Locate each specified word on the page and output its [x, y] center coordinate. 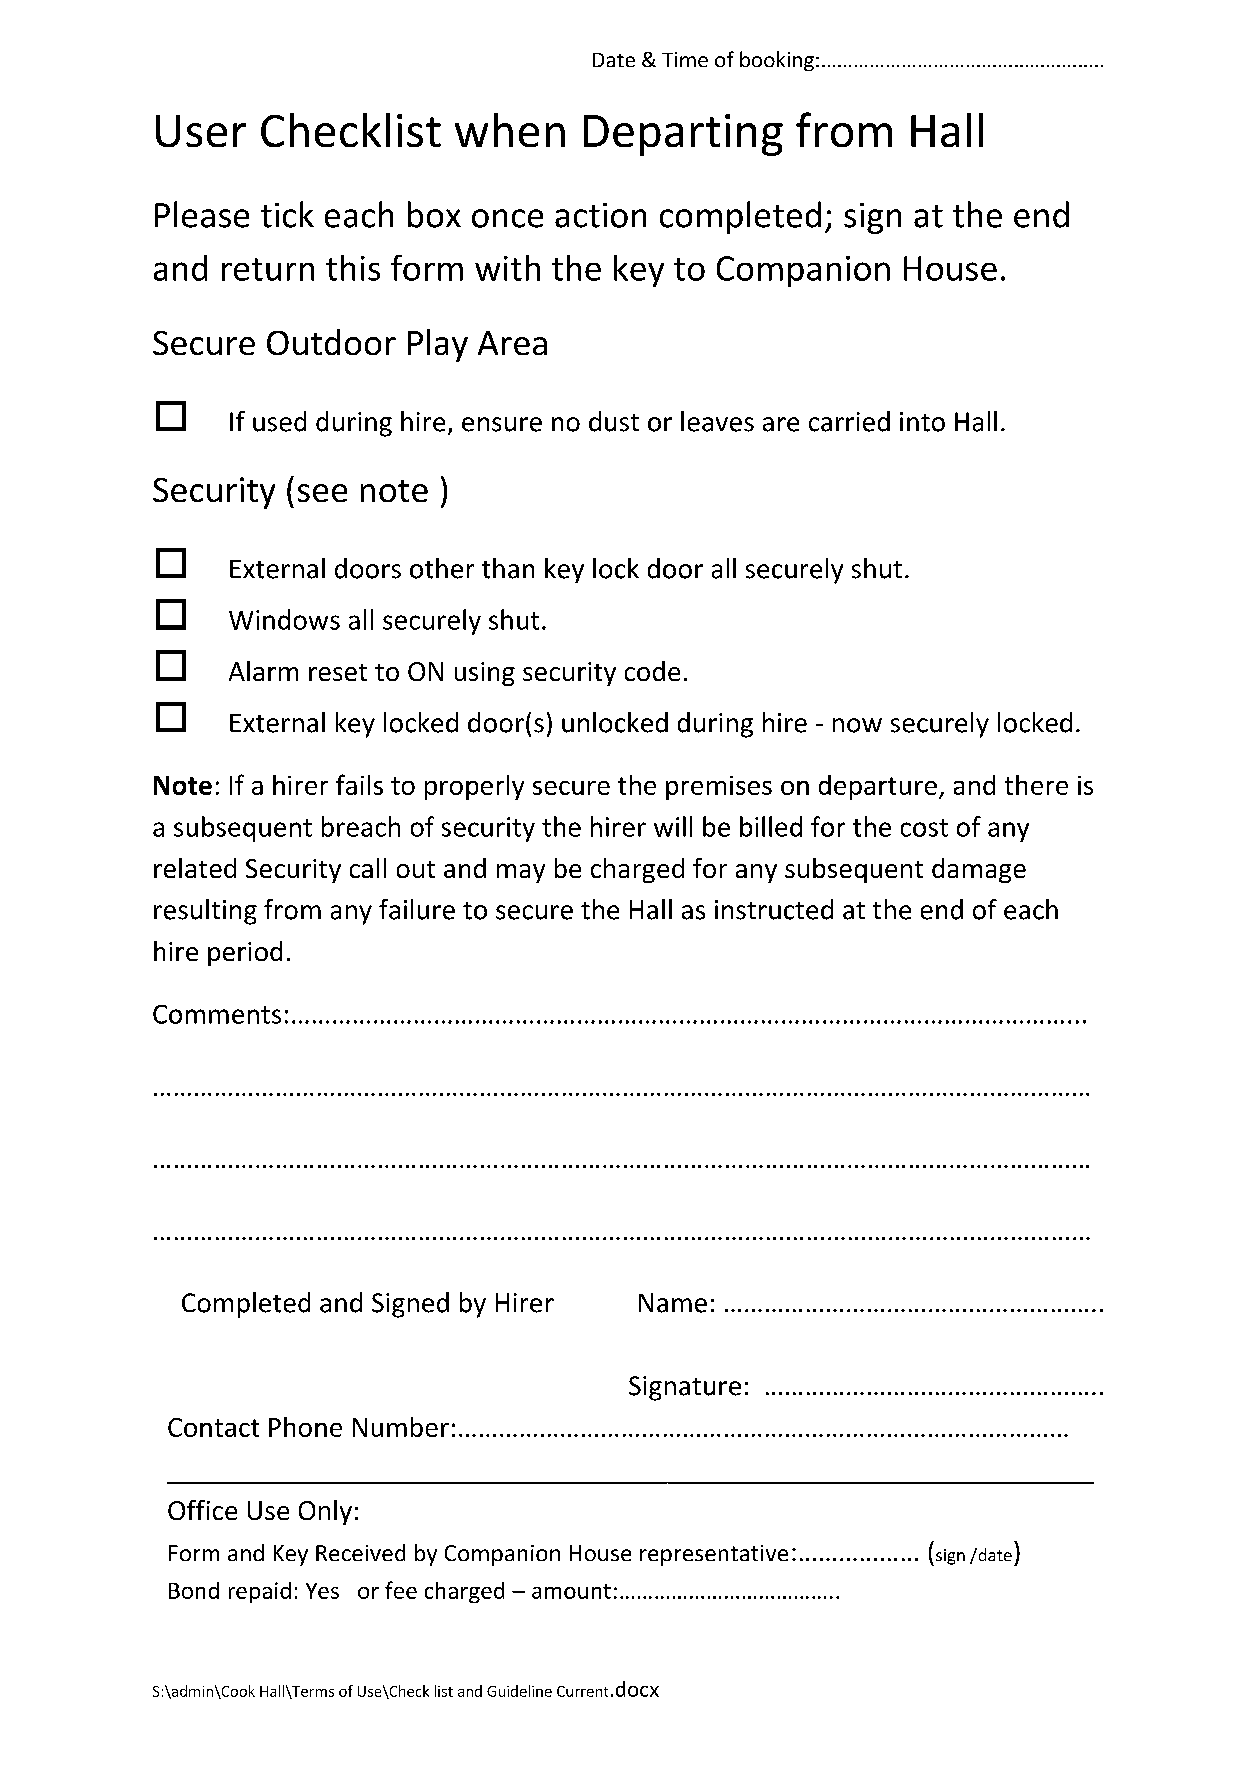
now [857, 725]
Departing [683, 135]
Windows [284, 619]
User [201, 131]
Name [673, 1303]
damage [979, 870]
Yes [322, 1591]
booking [777, 61]
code [652, 671]
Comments [217, 1014]
